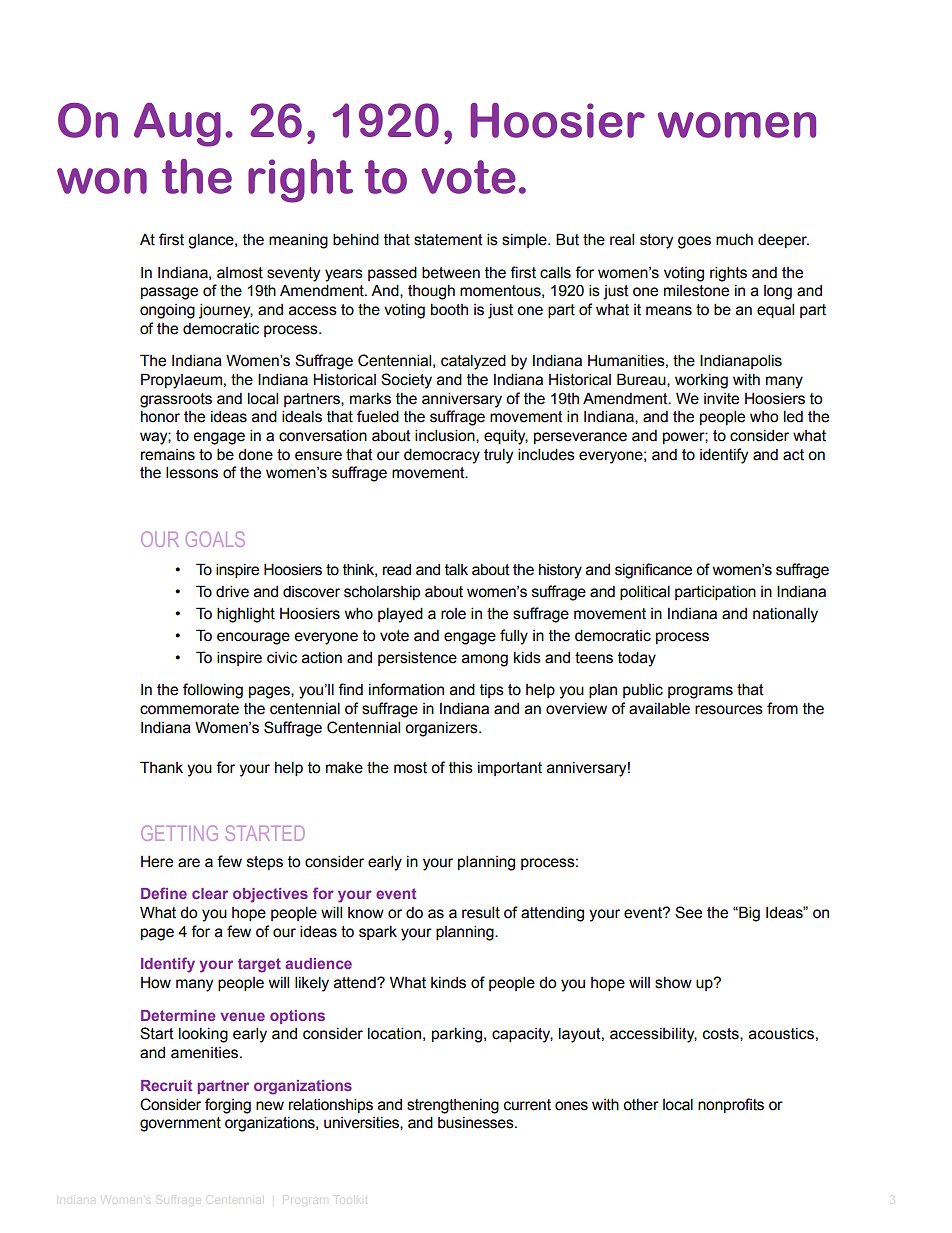  Describe the element at coordinates (166, 1085) in the screenshot. I see `Recruit` at that location.
